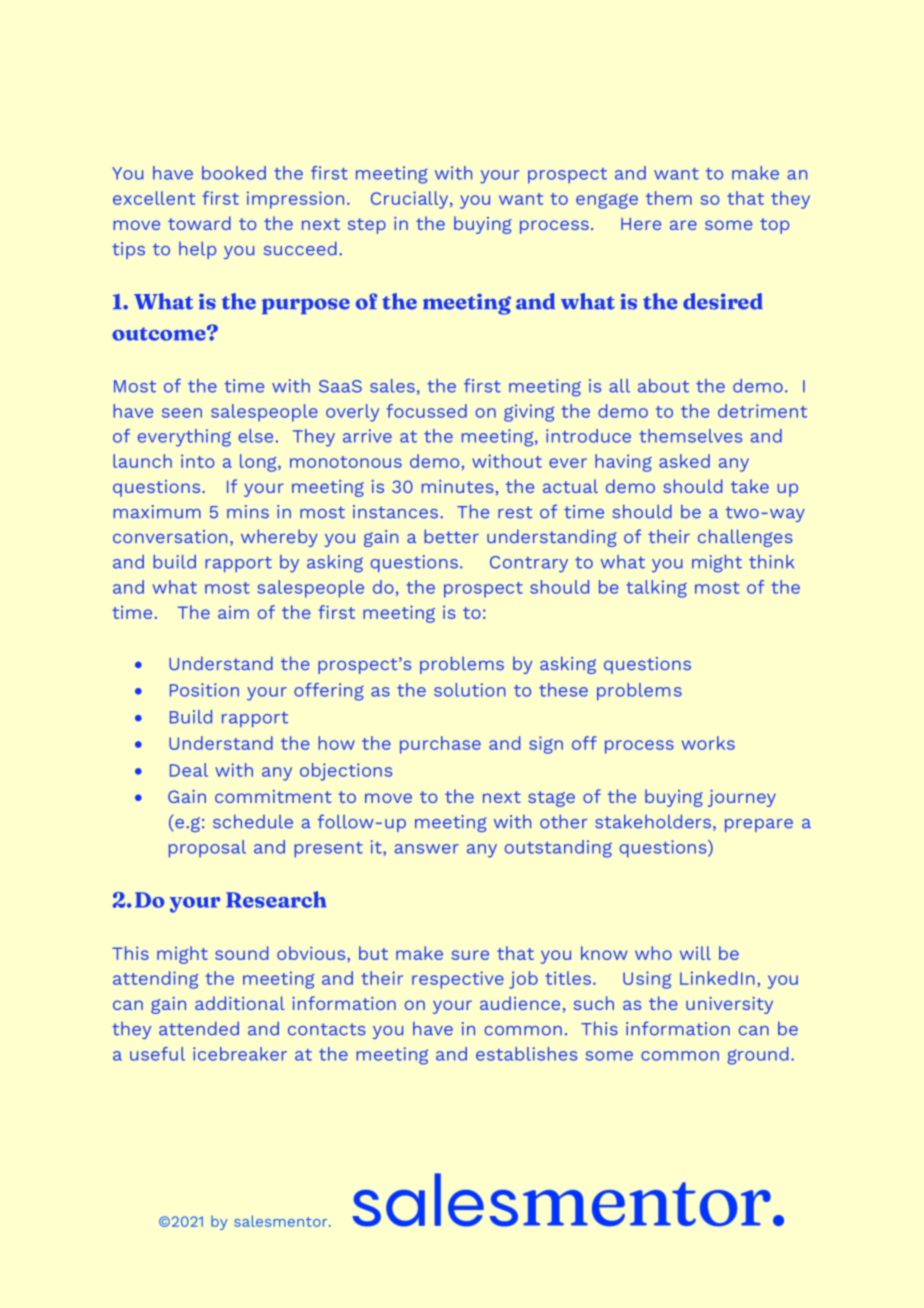  What do you see at coordinates (199, 223) in the screenshot?
I see `toward` at bounding box center [199, 223].
